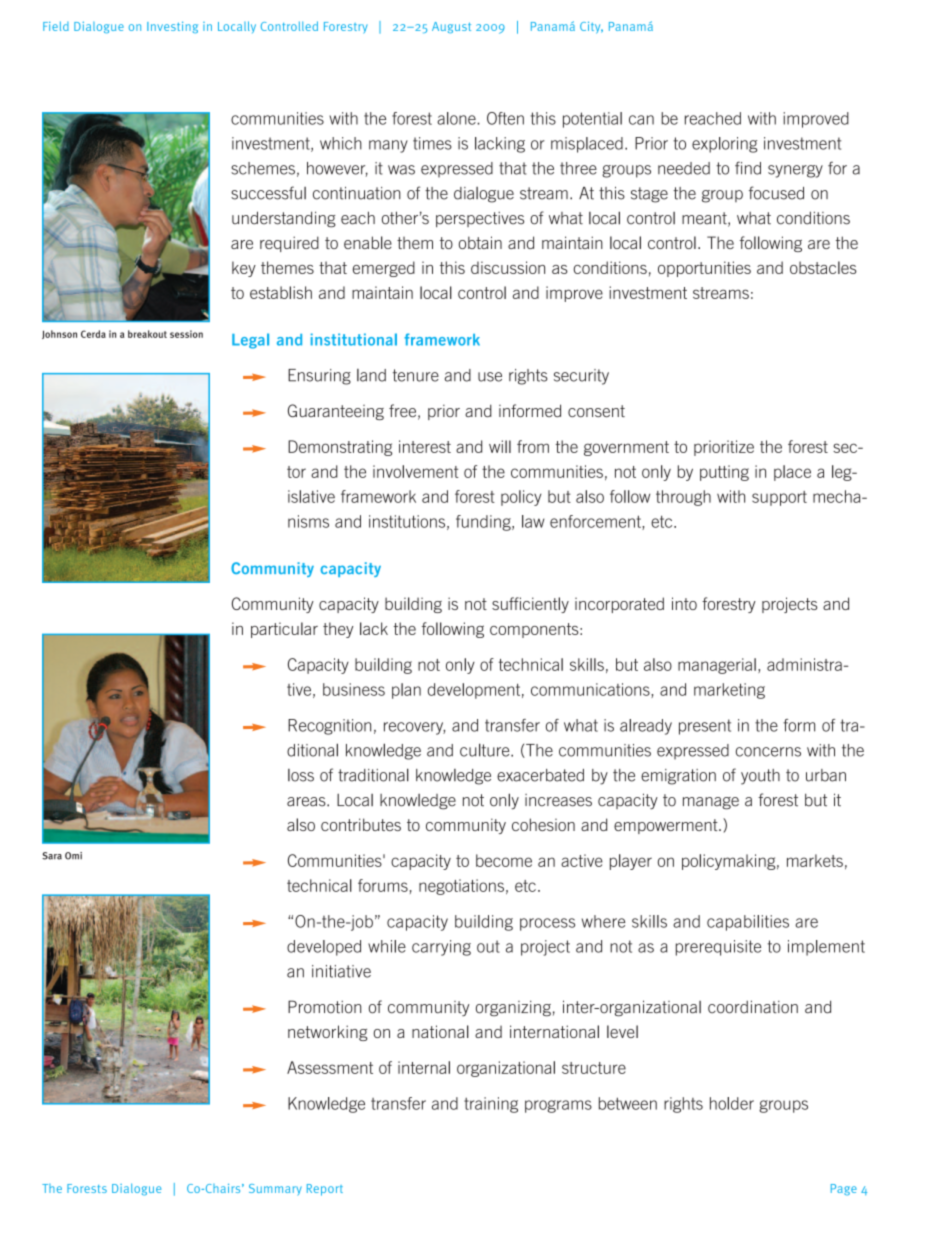  I want to click on sufficiently, so click(530, 605).
